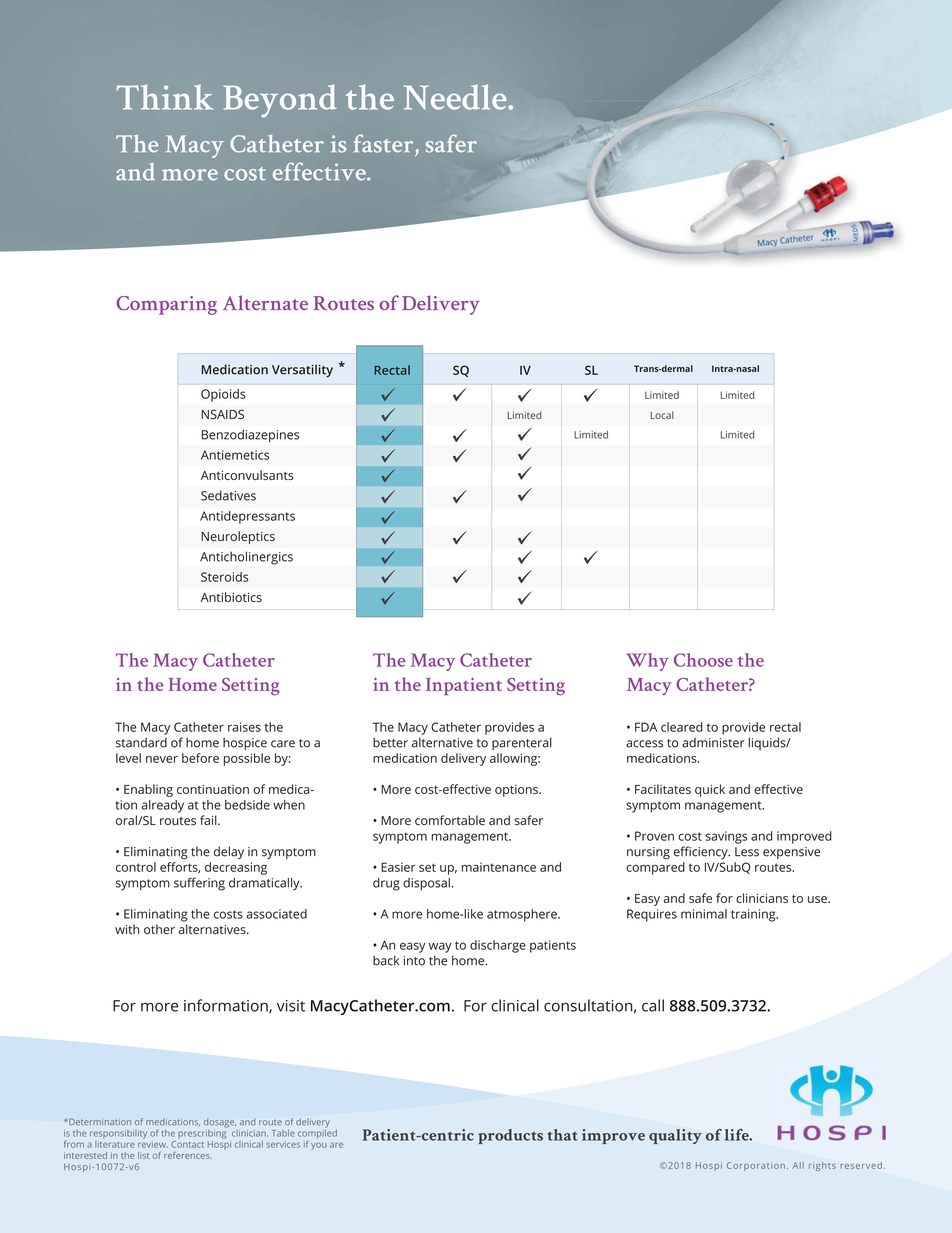 Image resolution: width=952 pixels, height=1233 pixels. What do you see at coordinates (228, 495) in the screenshot?
I see `Sedatives` at bounding box center [228, 495].
